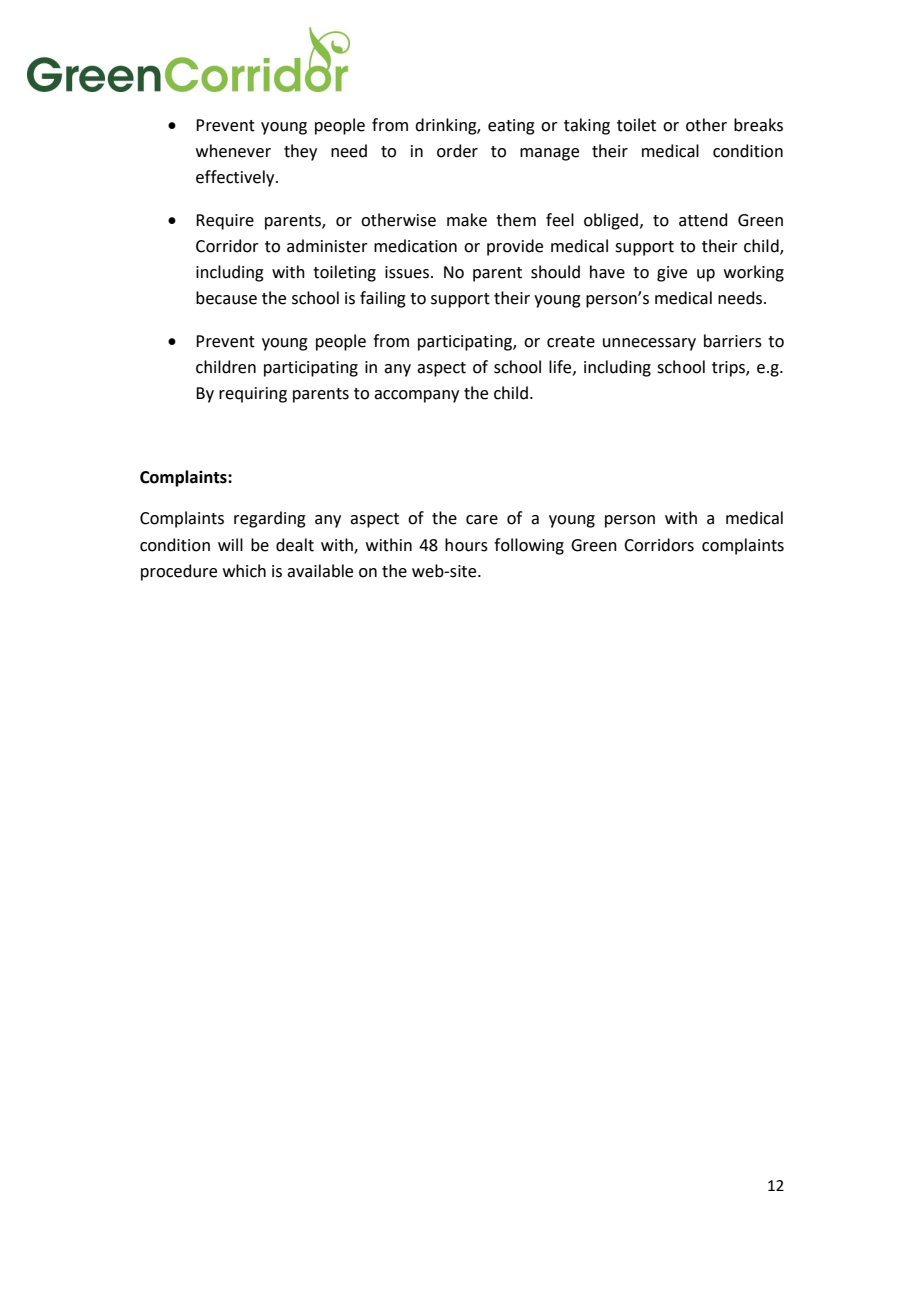 The width and height of the screenshot is (924, 1308). Describe the element at coordinates (244, 571) in the screenshot. I see `which` at that location.
